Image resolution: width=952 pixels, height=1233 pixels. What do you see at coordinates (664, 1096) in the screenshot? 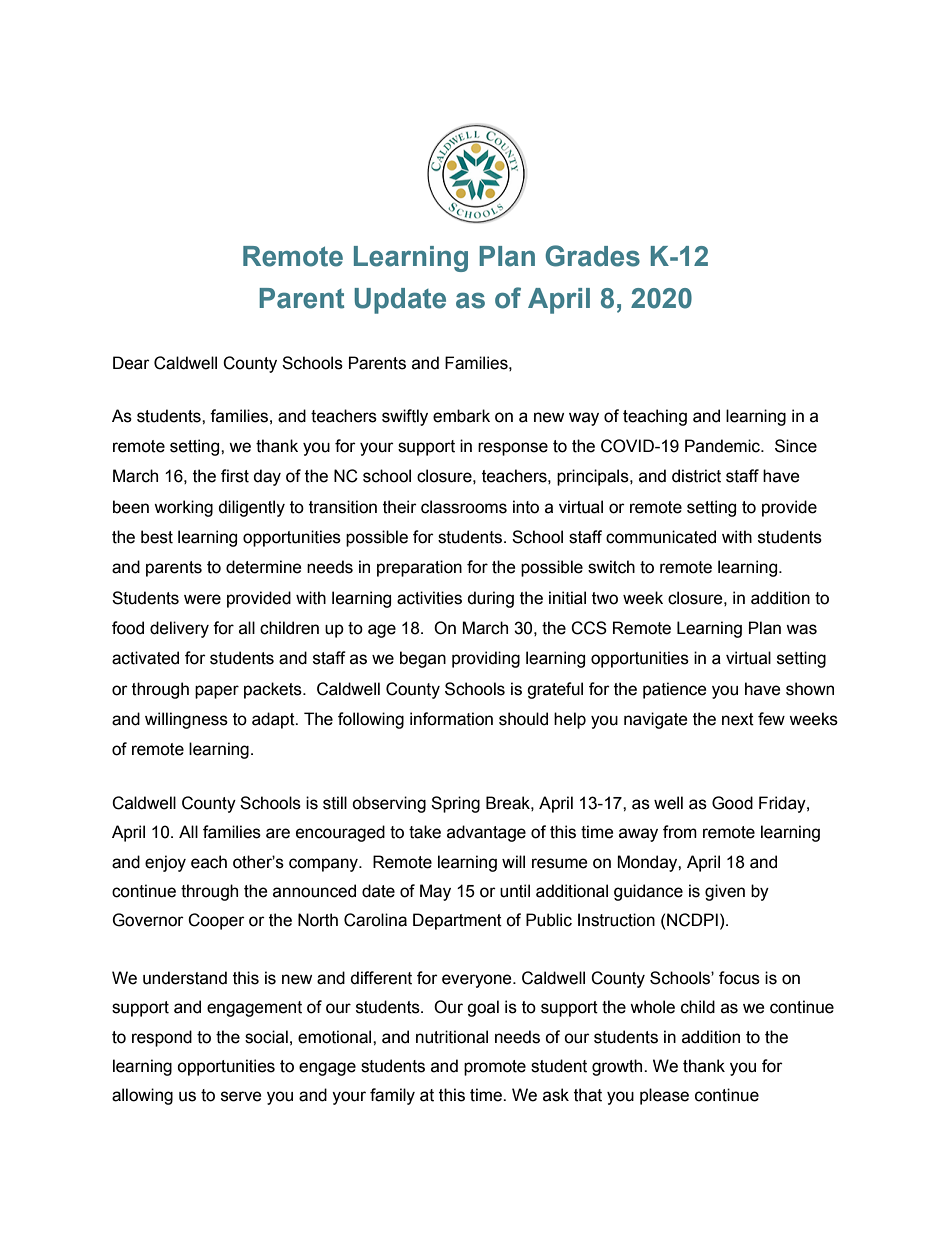
I see `please` at bounding box center [664, 1096].
